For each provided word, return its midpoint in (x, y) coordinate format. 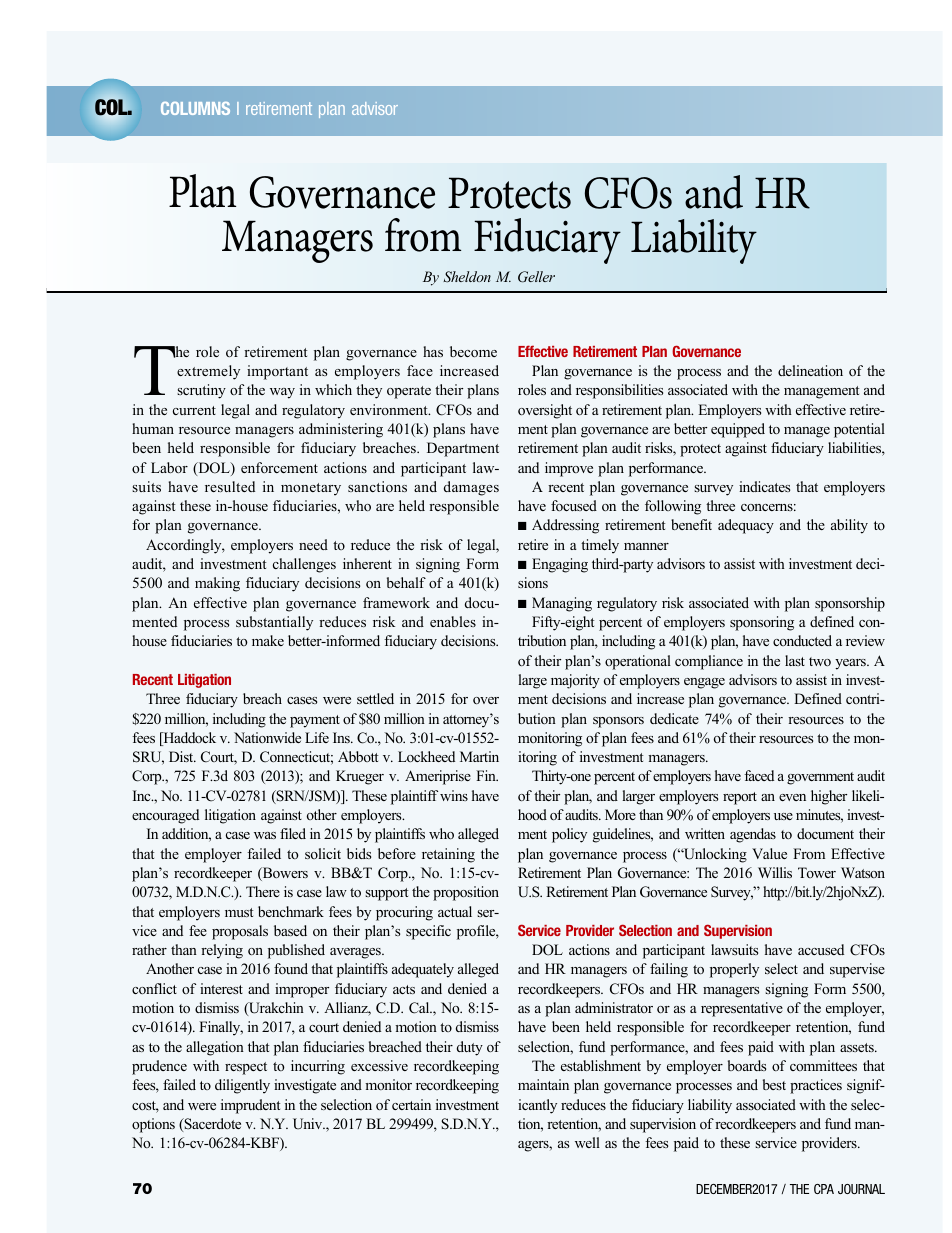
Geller (536, 277)
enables (453, 621)
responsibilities (619, 391)
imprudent (251, 1106)
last (795, 660)
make (268, 640)
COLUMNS (195, 108)
